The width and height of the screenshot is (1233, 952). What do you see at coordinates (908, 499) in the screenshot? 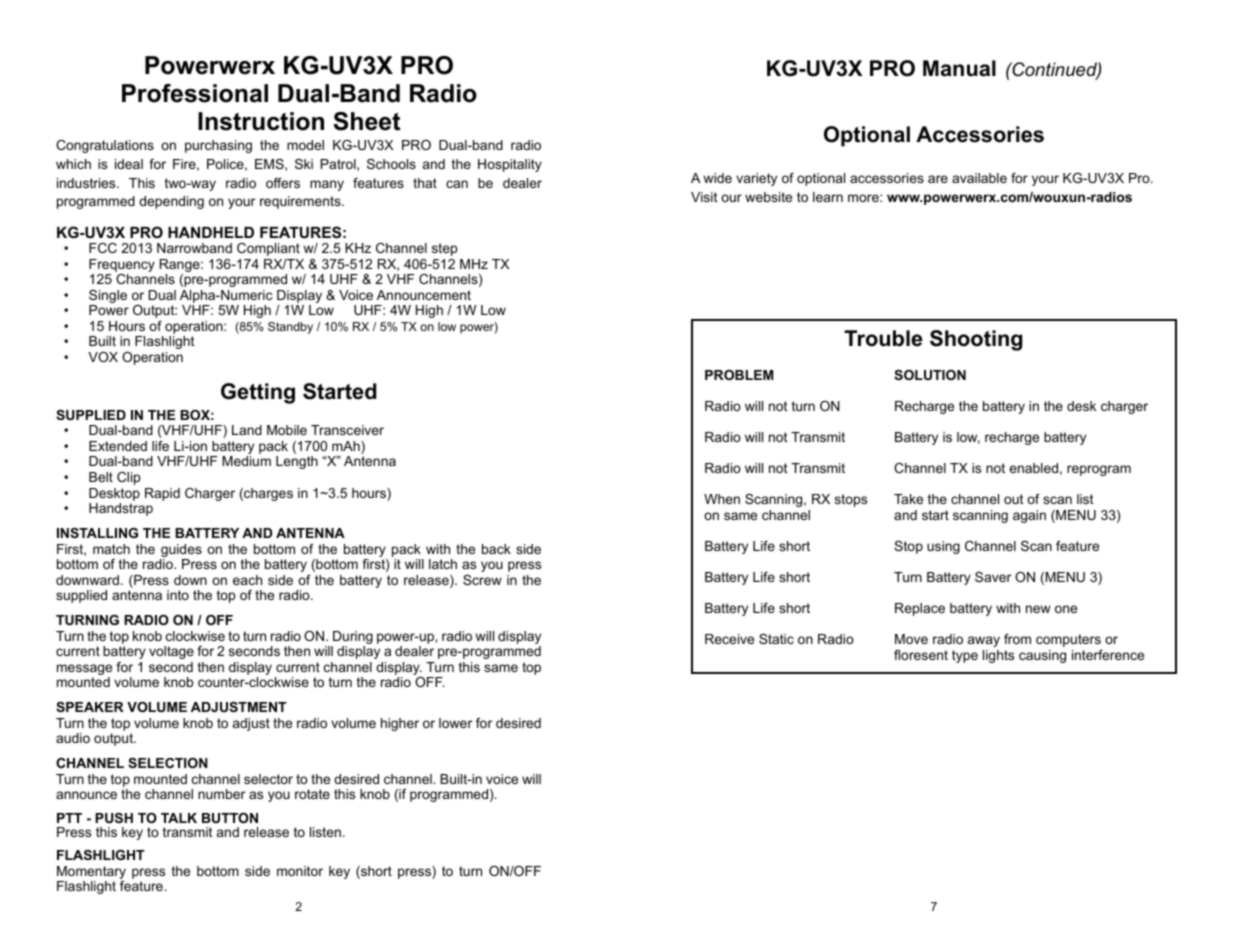
I see `Take` at bounding box center [908, 499].
